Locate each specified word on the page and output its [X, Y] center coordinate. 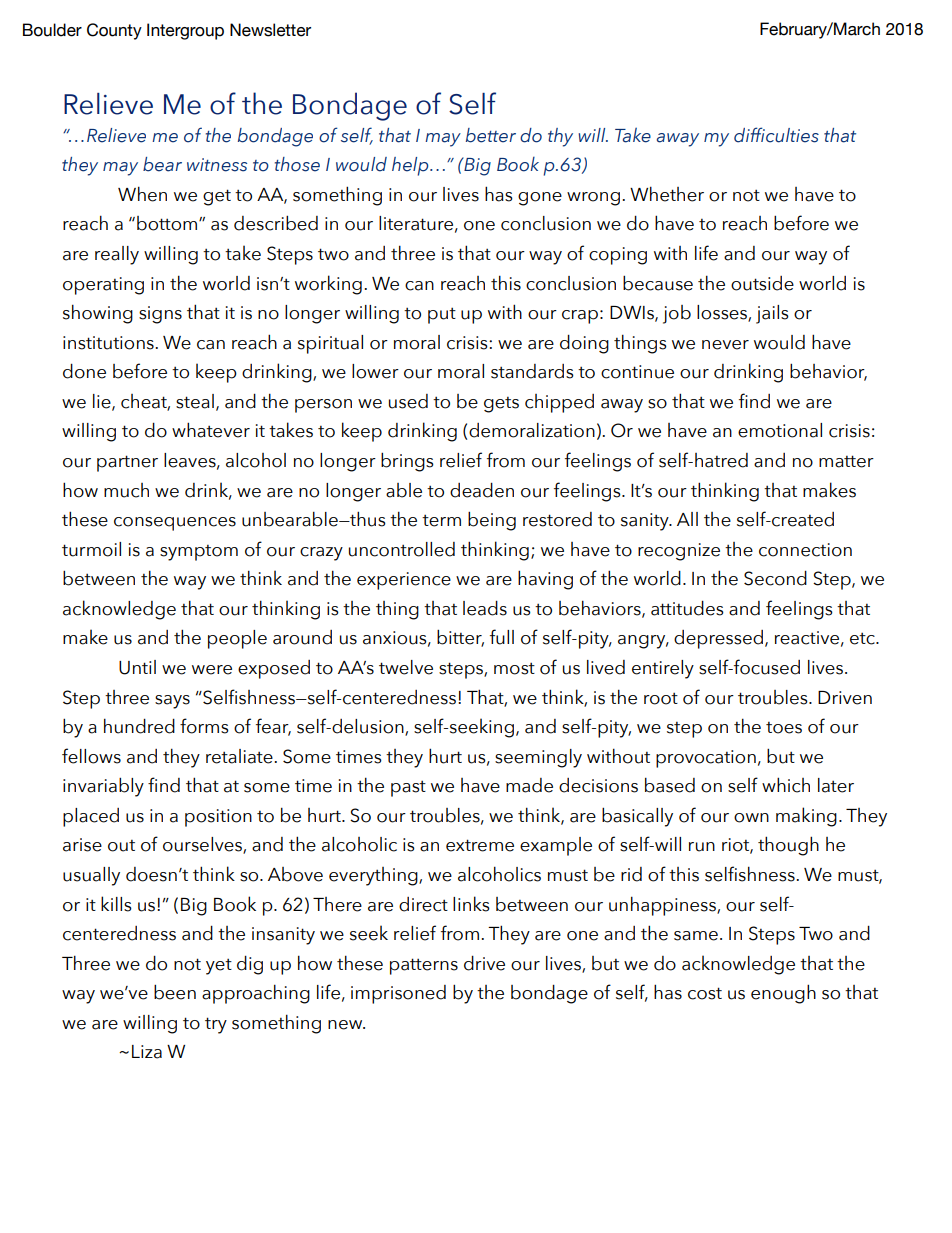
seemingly [538, 758]
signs [160, 315]
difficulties [776, 135]
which [786, 785]
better [491, 135]
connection [805, 550]
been [175, 992]
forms [204, 726]
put [442, 315]
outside [762, 283]
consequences [175, 524]
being [492, 521]
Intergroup [185, 31]
